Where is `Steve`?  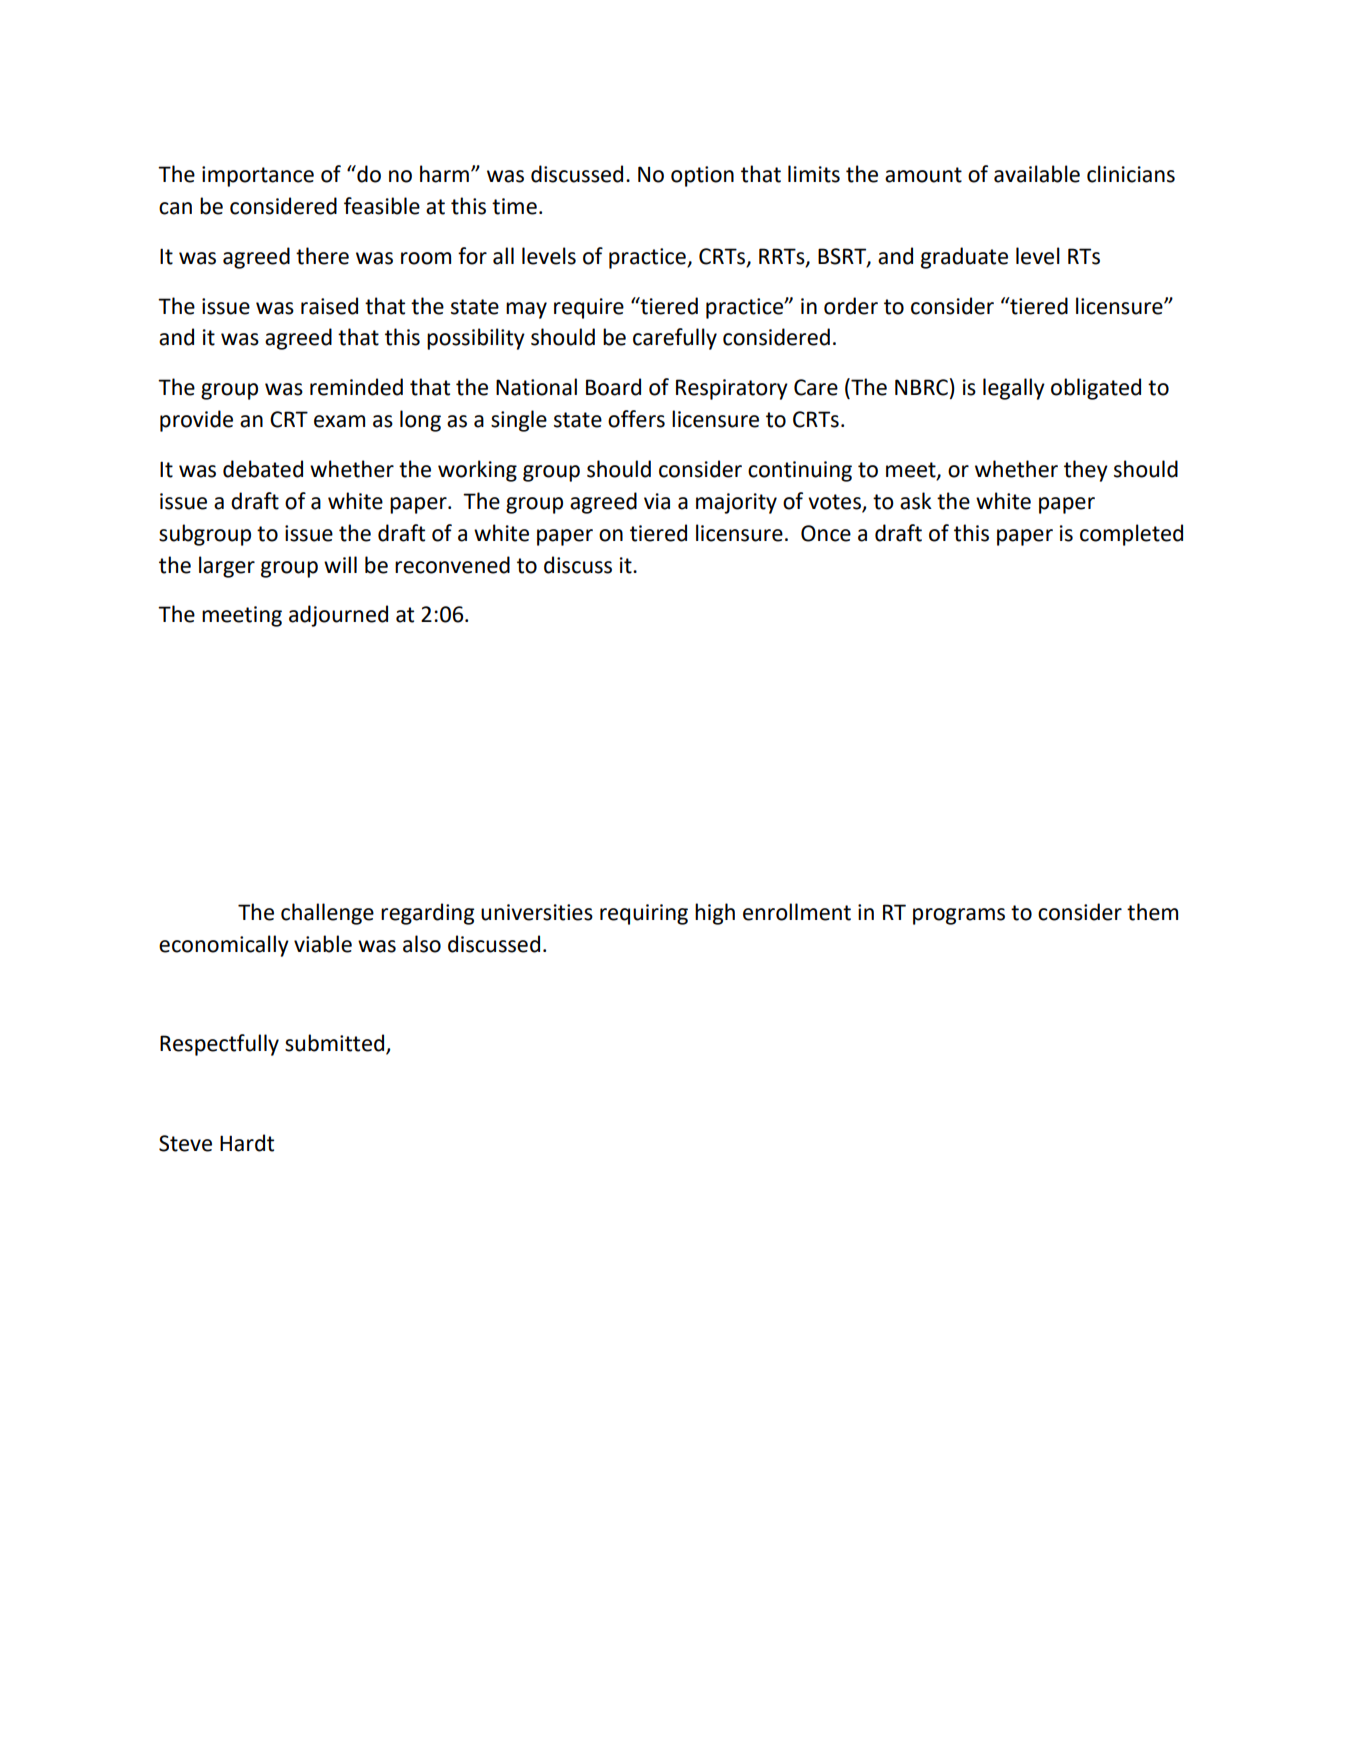
Steve is located at coordinates (185, 1143).
